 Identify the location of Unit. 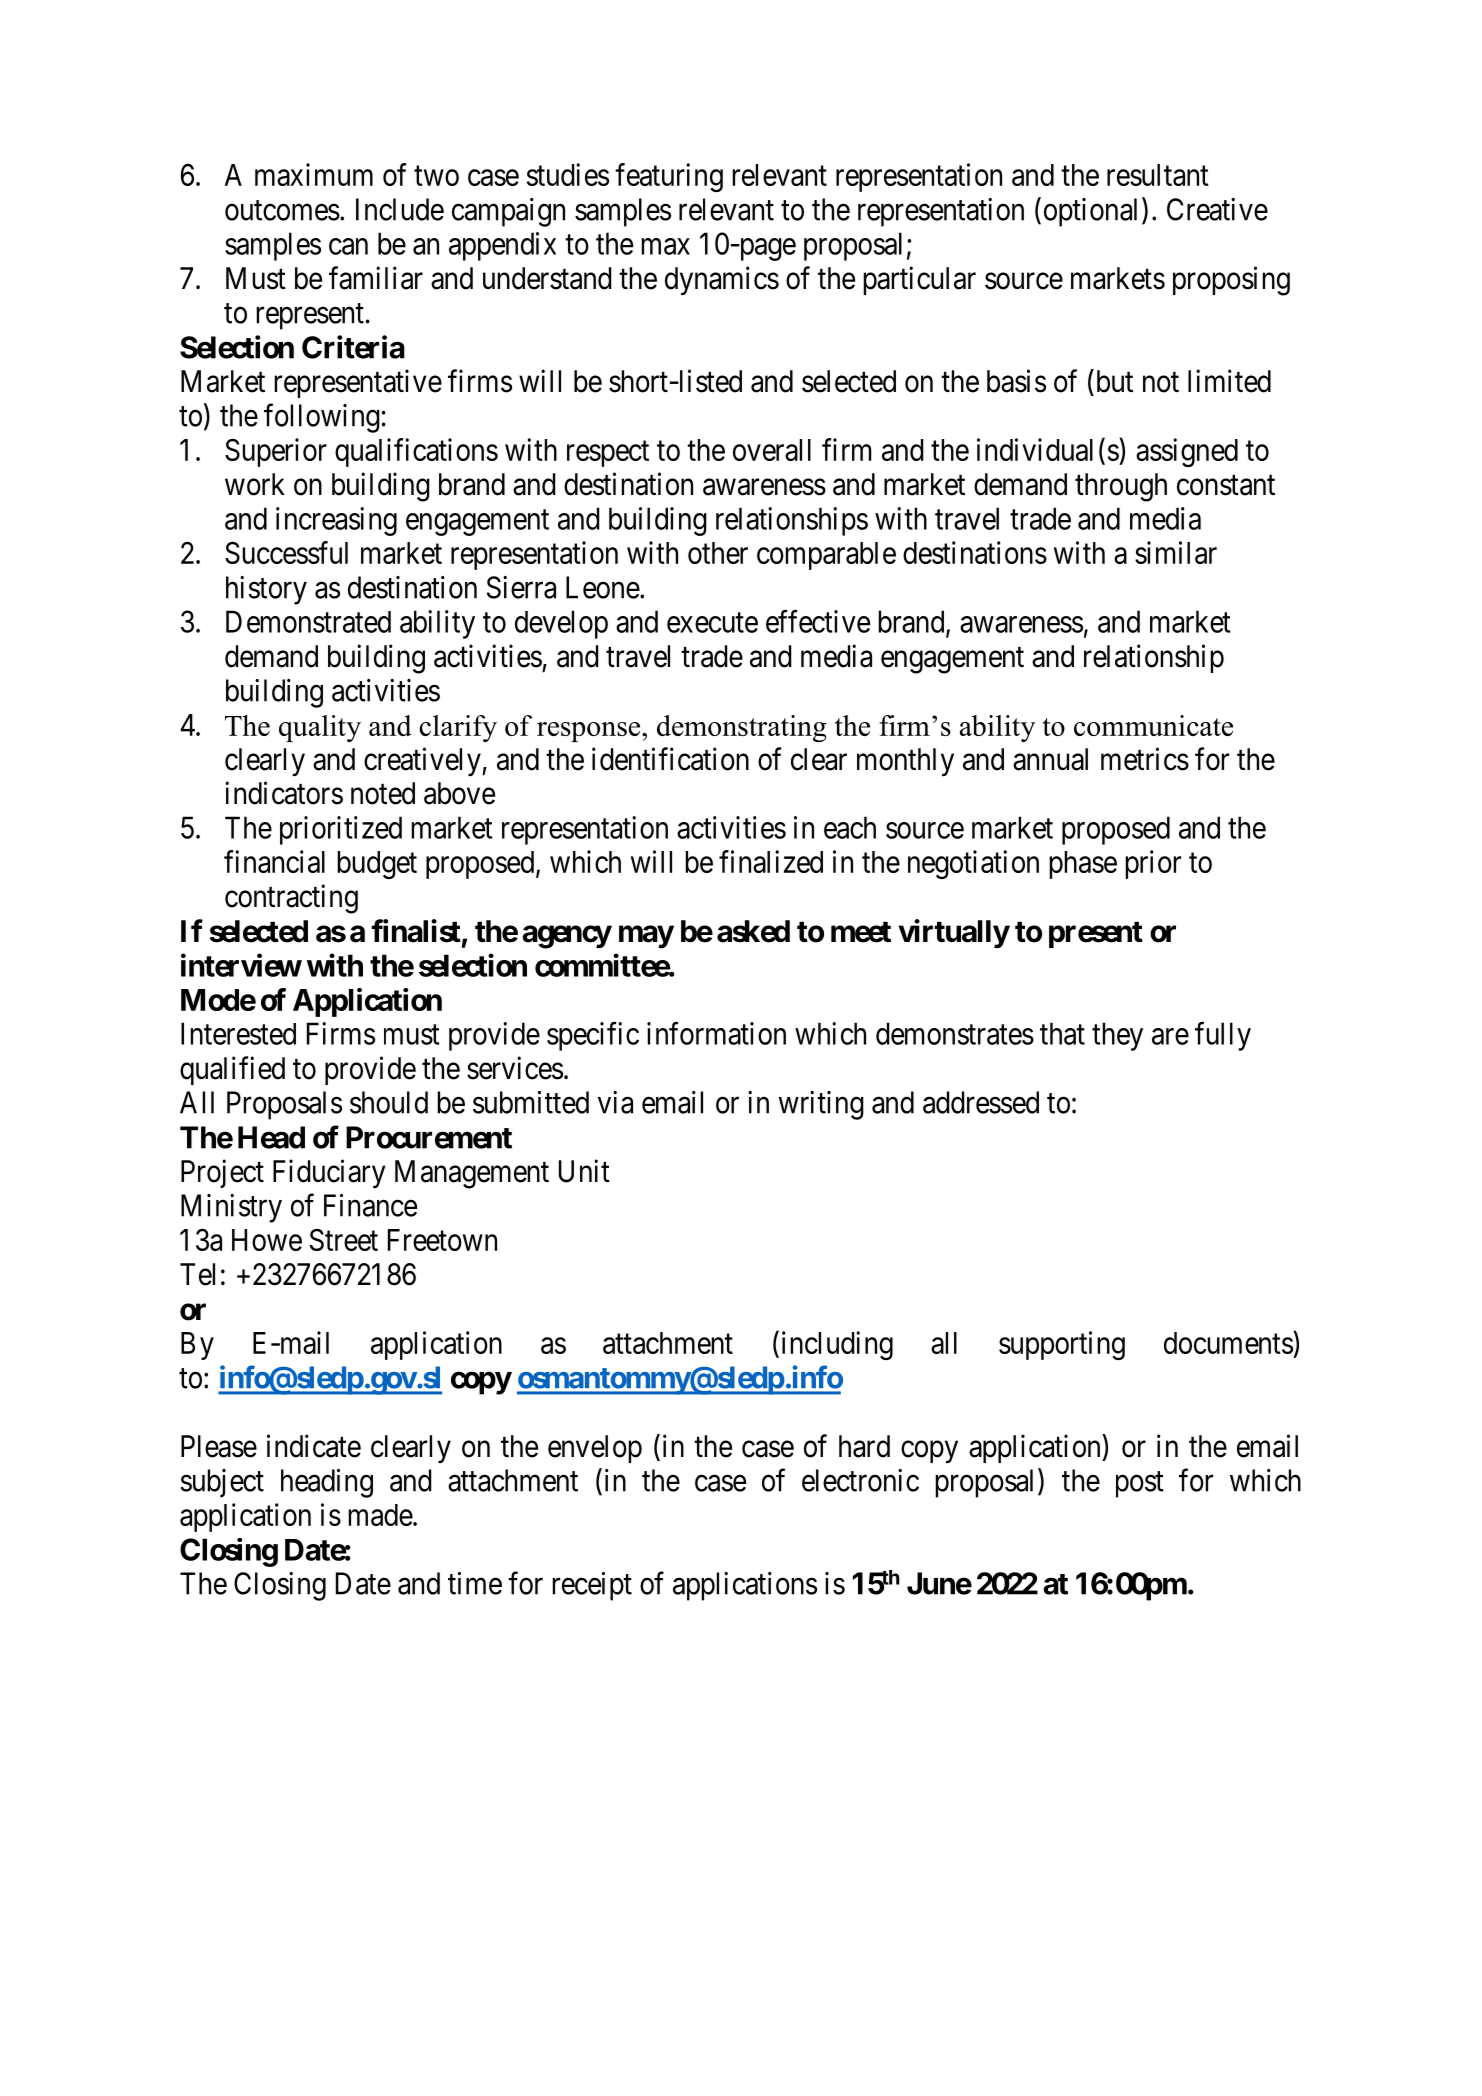
(584, 1171).
